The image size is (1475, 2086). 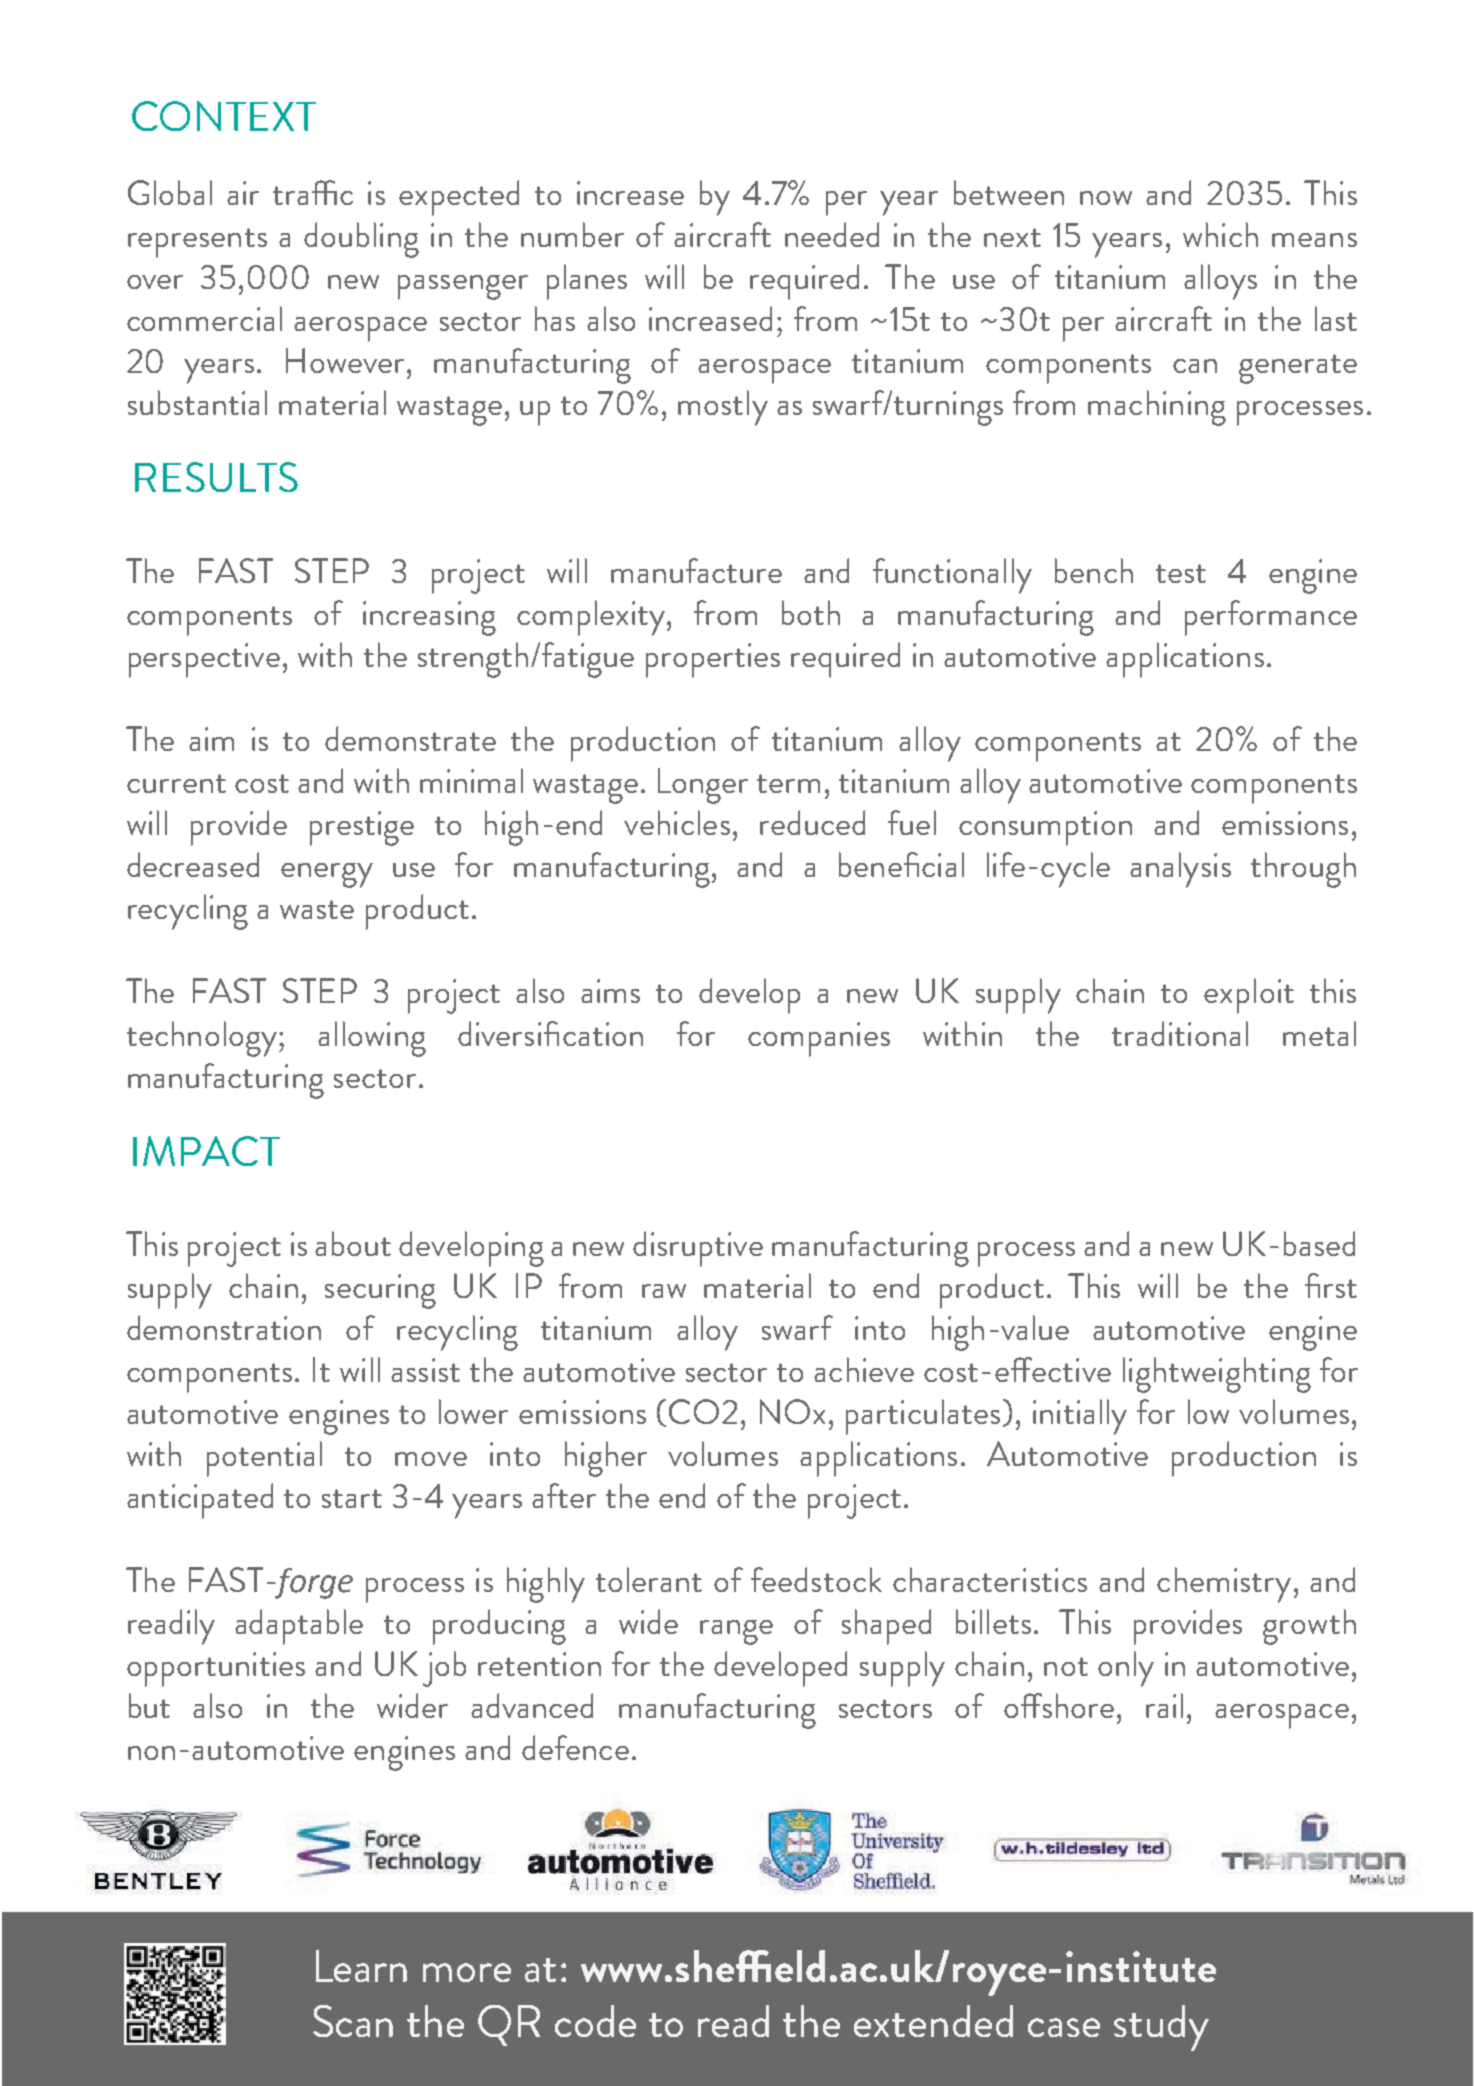 What do you see at coordinates (595, 2021) in the image?
I see `code` at bounding box center [595, 2021].
